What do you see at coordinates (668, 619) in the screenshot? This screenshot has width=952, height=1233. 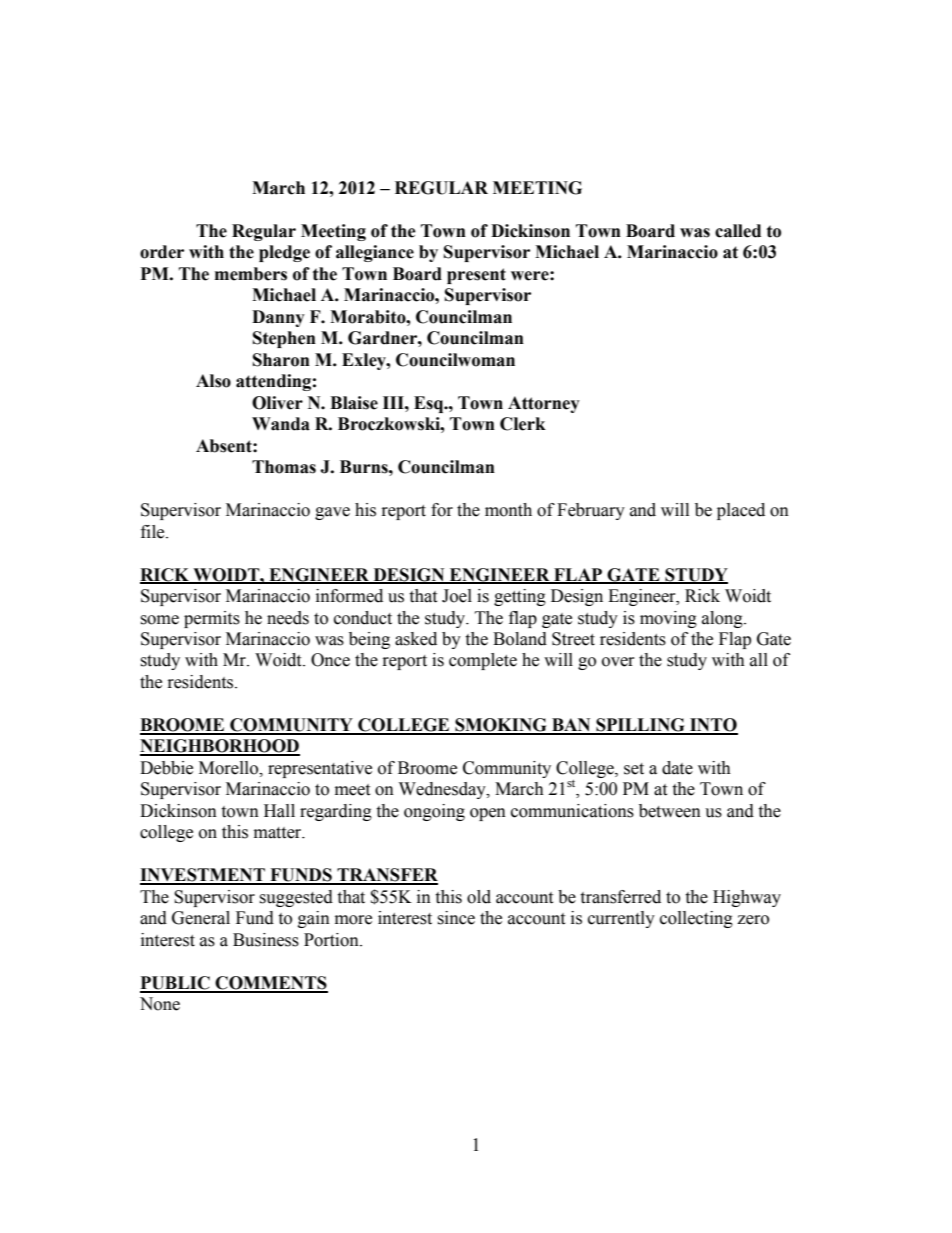 I see `moving` at bounding box center [668, 619].
